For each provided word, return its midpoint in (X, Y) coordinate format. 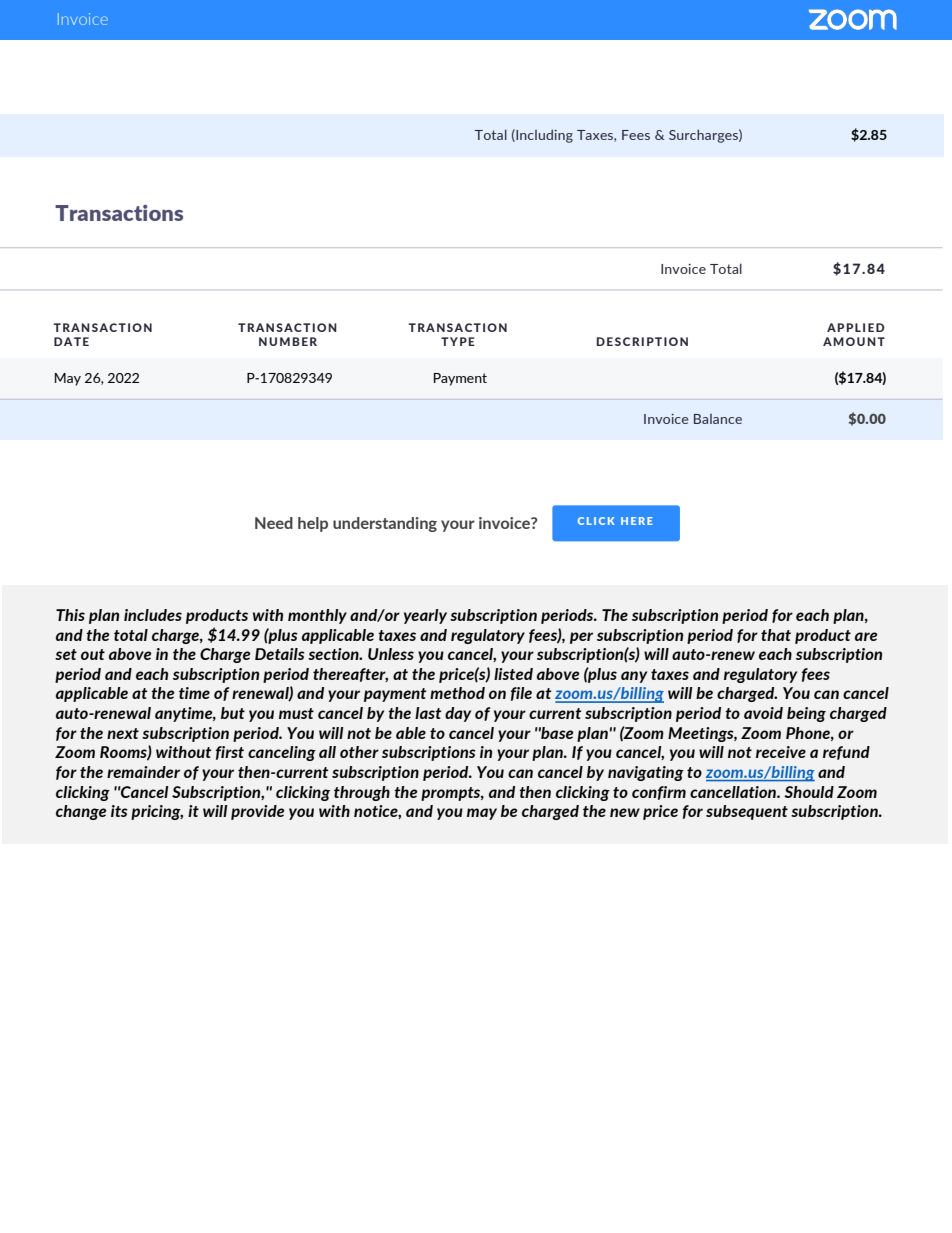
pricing (157, 812)
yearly (425, 616)
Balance (718, 419)
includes (153, 615)
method (457, 693)
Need (274, 523)
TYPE (458, 341)
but (233, 713)
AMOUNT (854, 341)
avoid (763, 713)
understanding (385, 524)
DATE (71, 341)
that (776, 635)
